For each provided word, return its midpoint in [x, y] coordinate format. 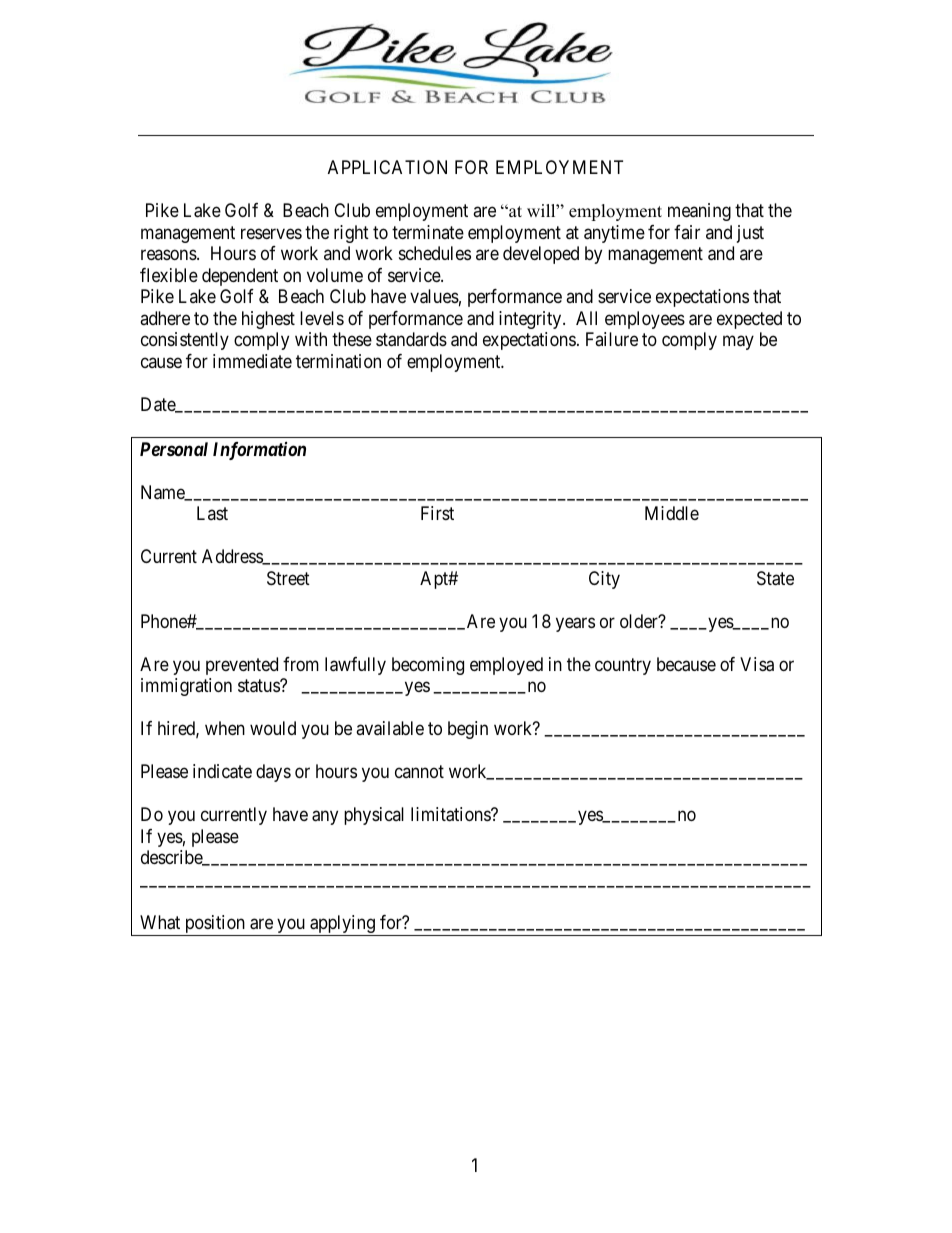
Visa [757, 664]
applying [342, 925]
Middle [672, 513]
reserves [271, 233]
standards [411, 339]
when [225, 728]
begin [468, 730]
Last [212, 513]
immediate [252, 361]
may [738, 343]
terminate [428, 232]
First [437, 513]
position [215, 925]
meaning [699, 212]
